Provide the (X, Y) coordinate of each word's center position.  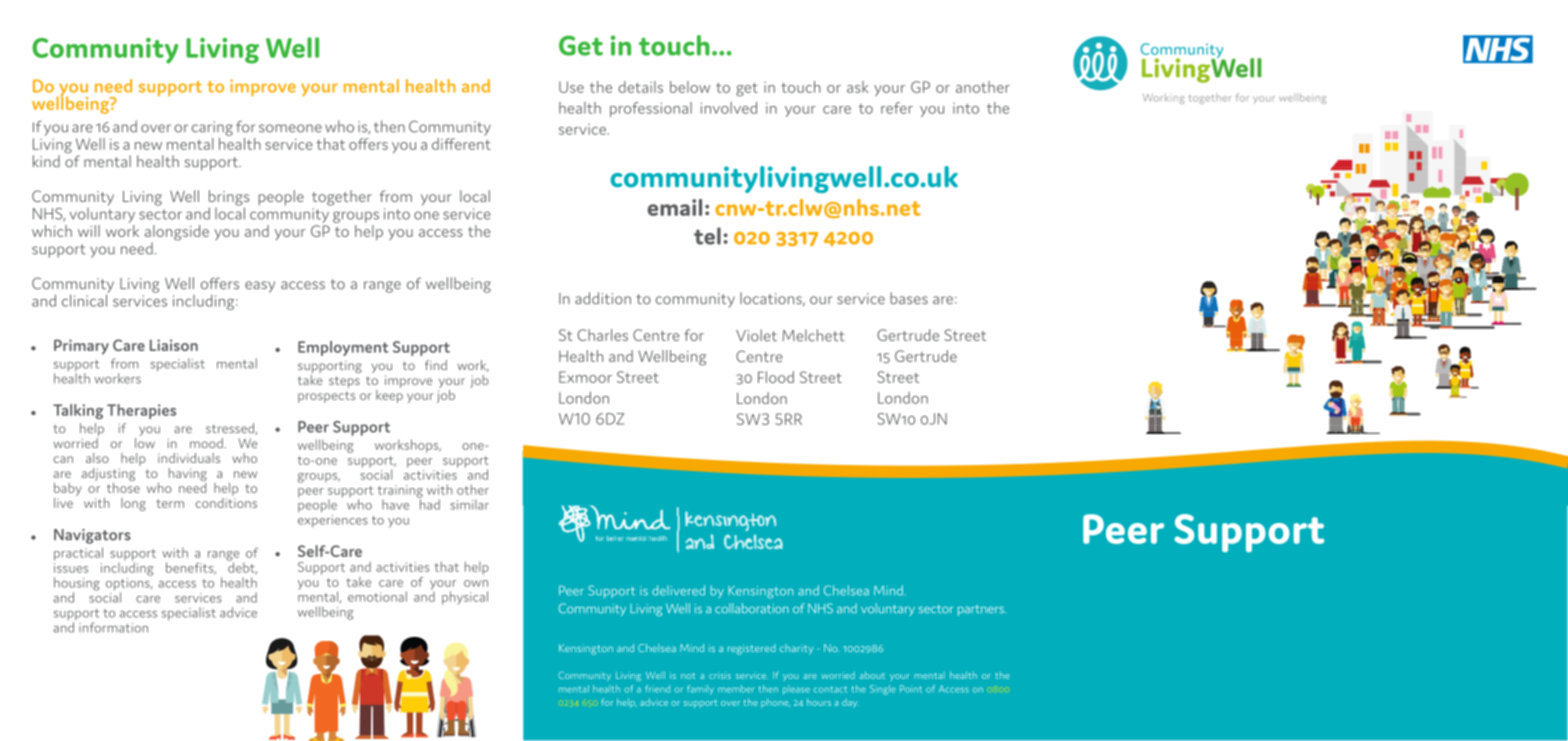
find (436, 365)
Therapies (141, 411)
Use (571, 87)
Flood (776, 377)
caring (212, 128)
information (113, 627)
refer (897, 108)
